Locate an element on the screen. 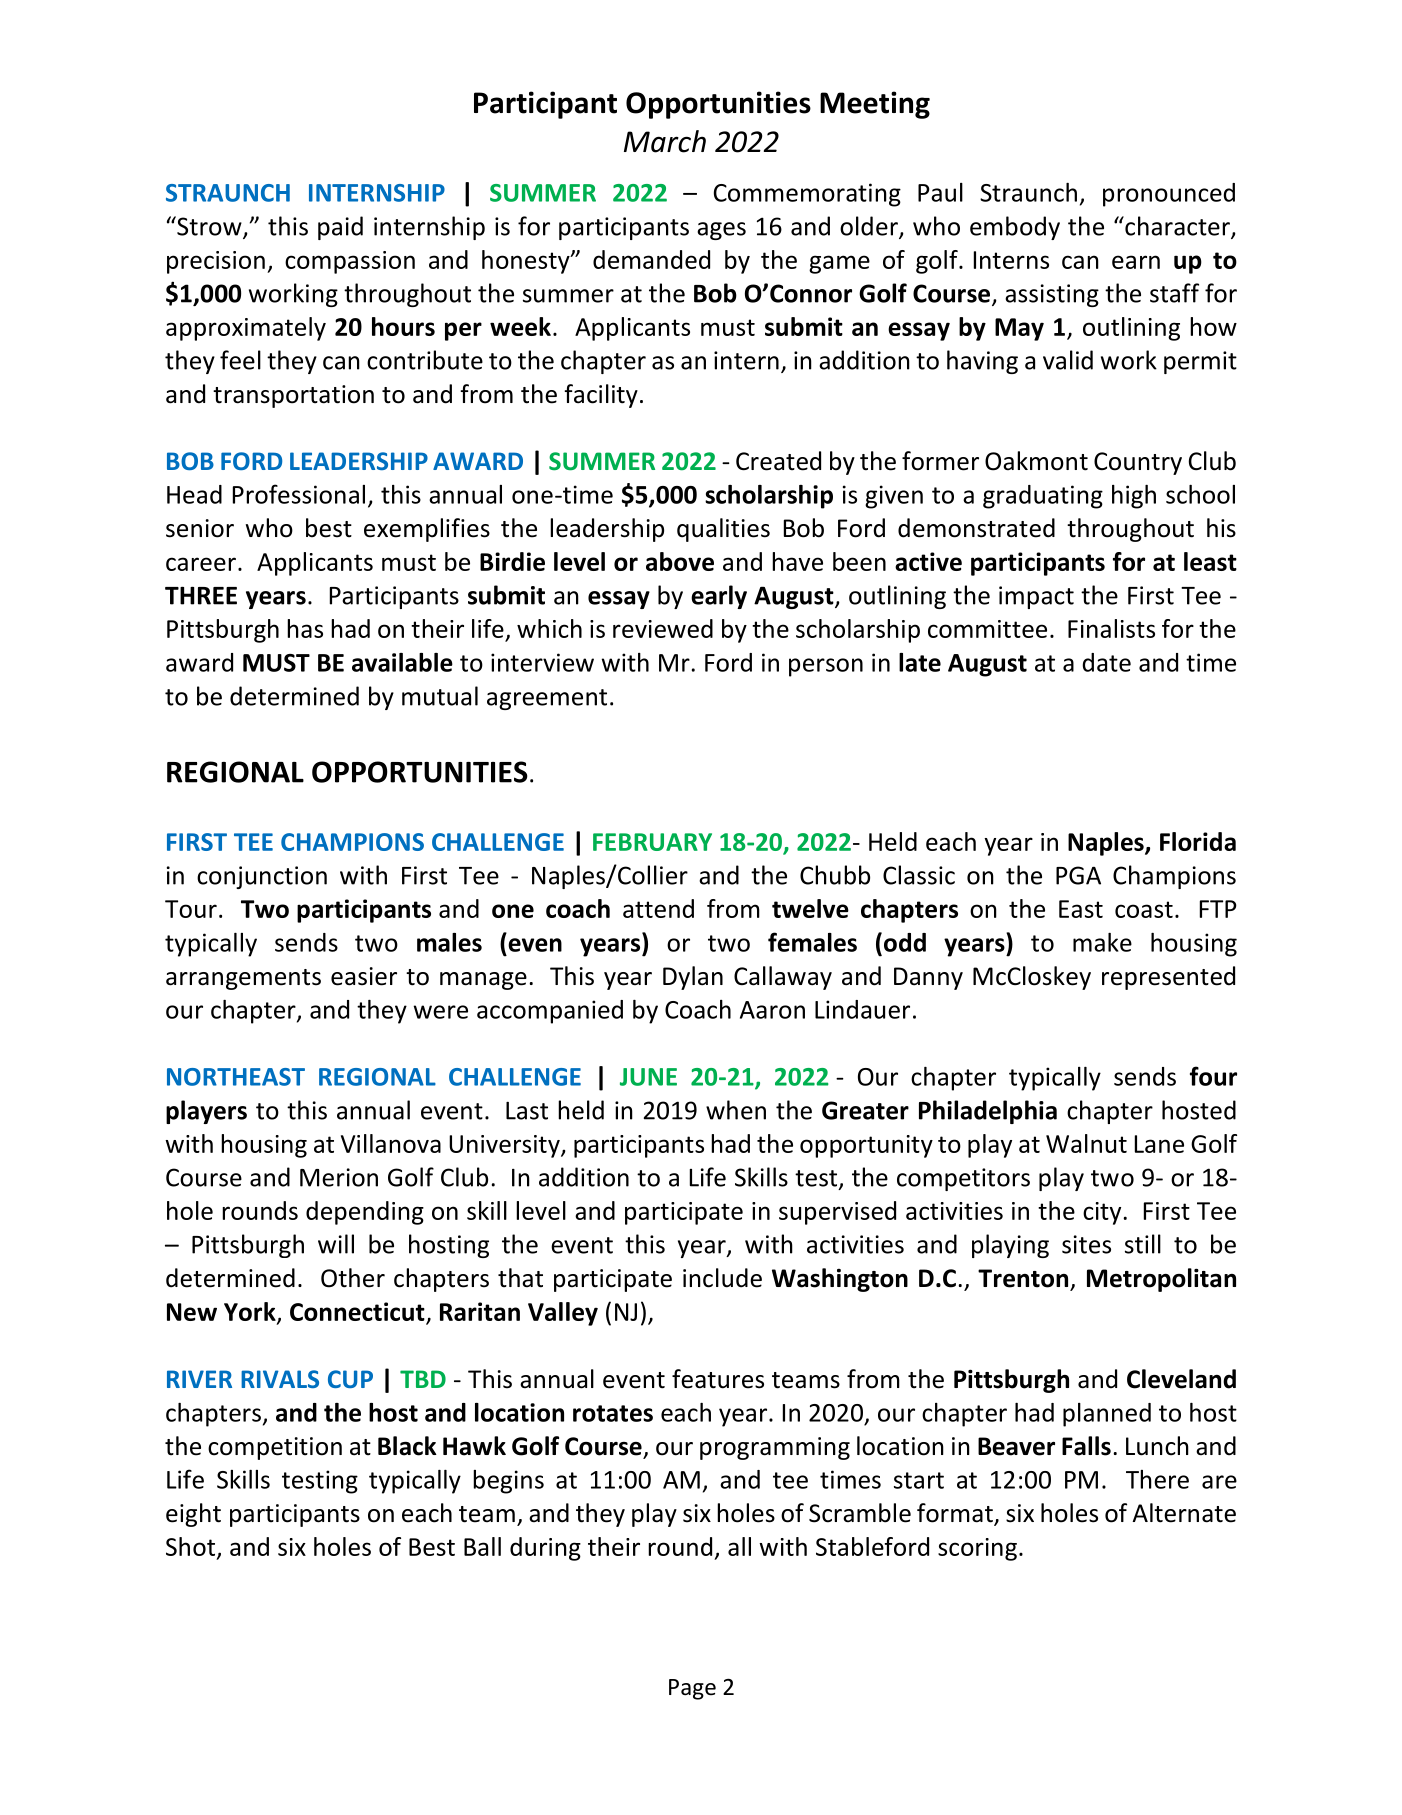  March is located at coordinates (665, 141).
